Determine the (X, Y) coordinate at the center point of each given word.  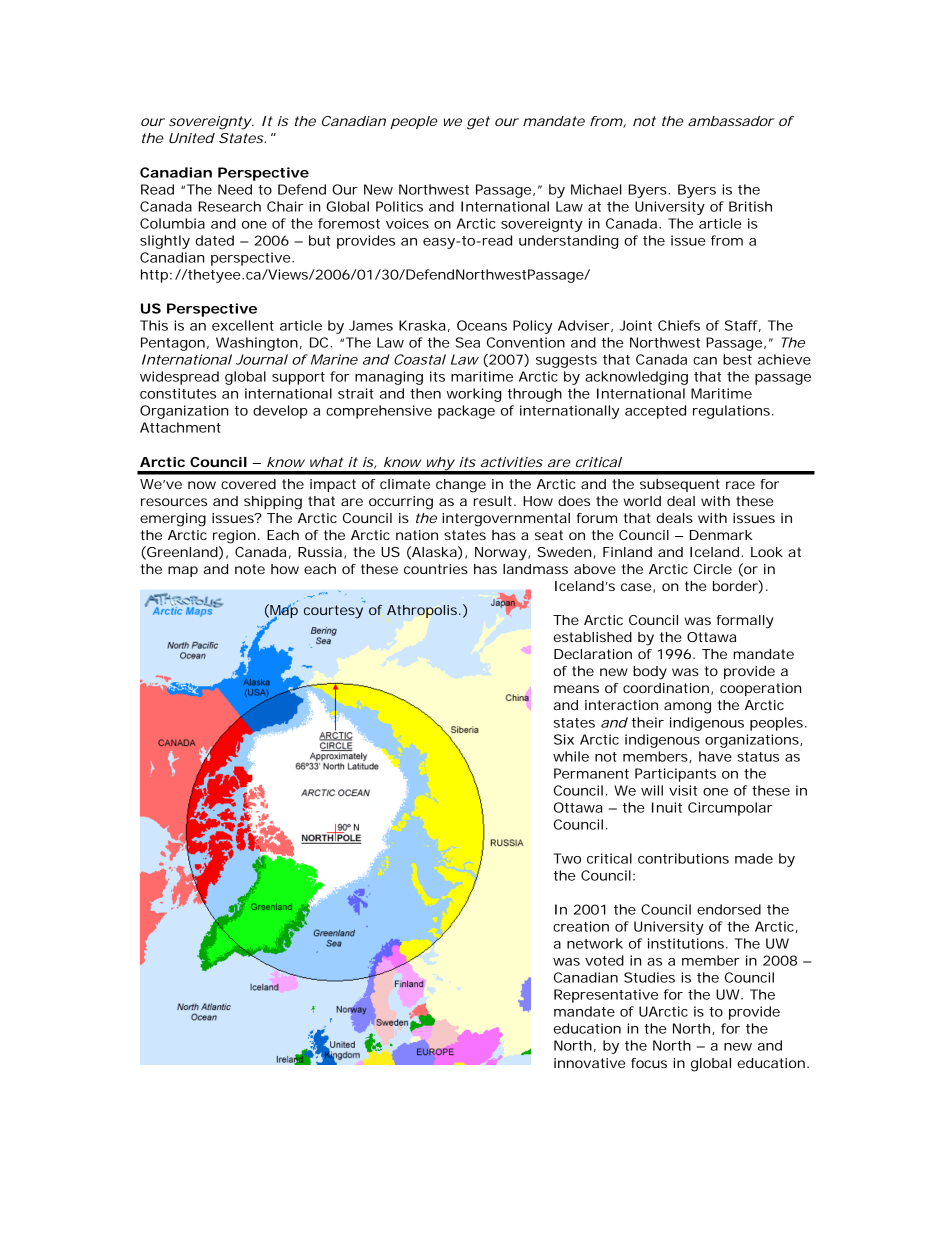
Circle (713, 569)
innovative (589, 1063)
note (250, 569)
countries (436, 569)
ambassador (731, 121)
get (478, 123)
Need (235, 189)
